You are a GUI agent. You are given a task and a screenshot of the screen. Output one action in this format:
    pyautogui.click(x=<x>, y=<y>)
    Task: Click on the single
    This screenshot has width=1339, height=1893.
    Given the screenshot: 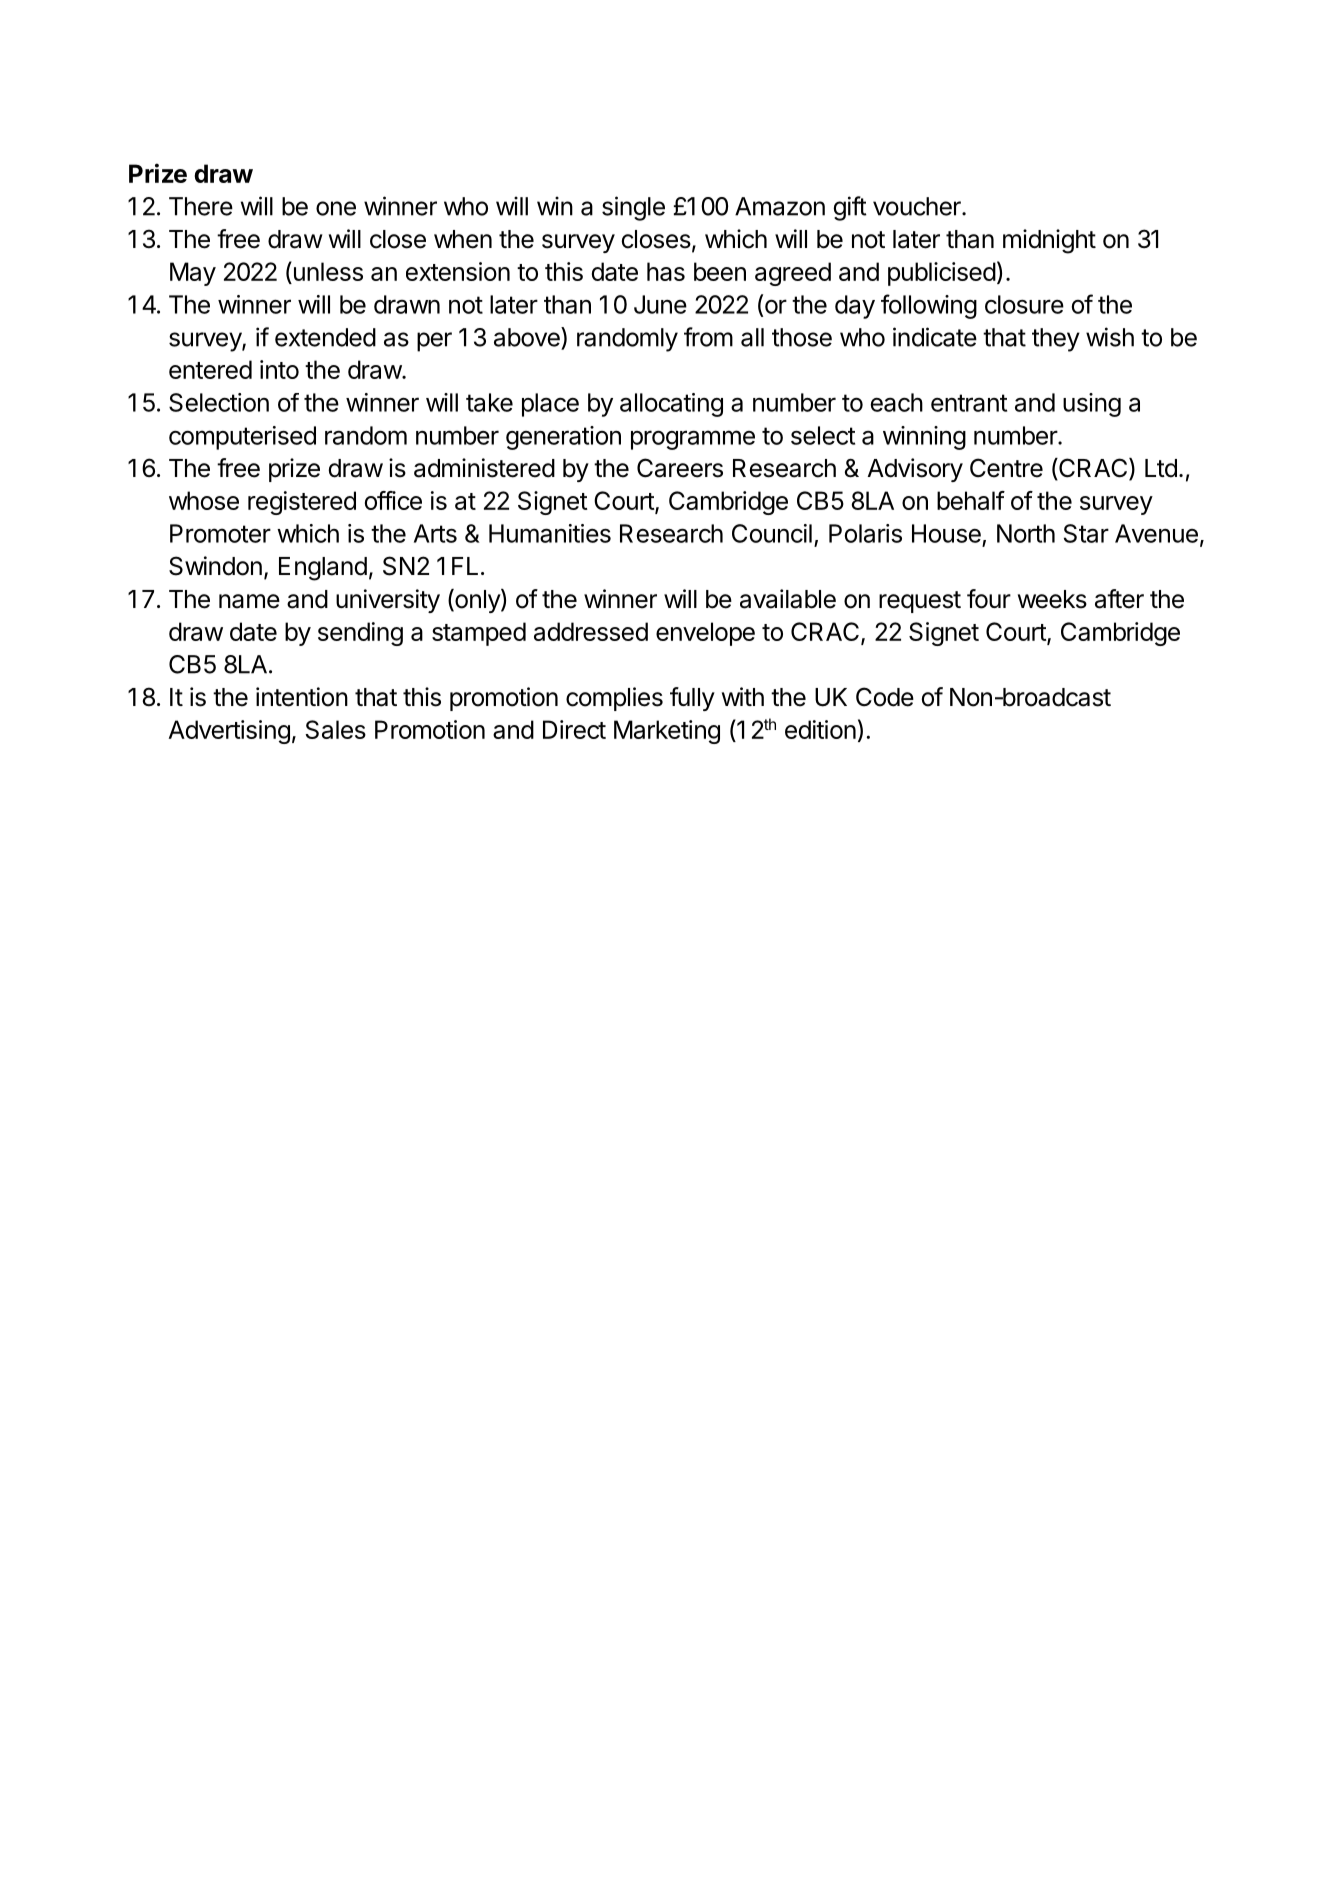 What is the action you would take?
    pyautogui.click(x=633, y=208)
